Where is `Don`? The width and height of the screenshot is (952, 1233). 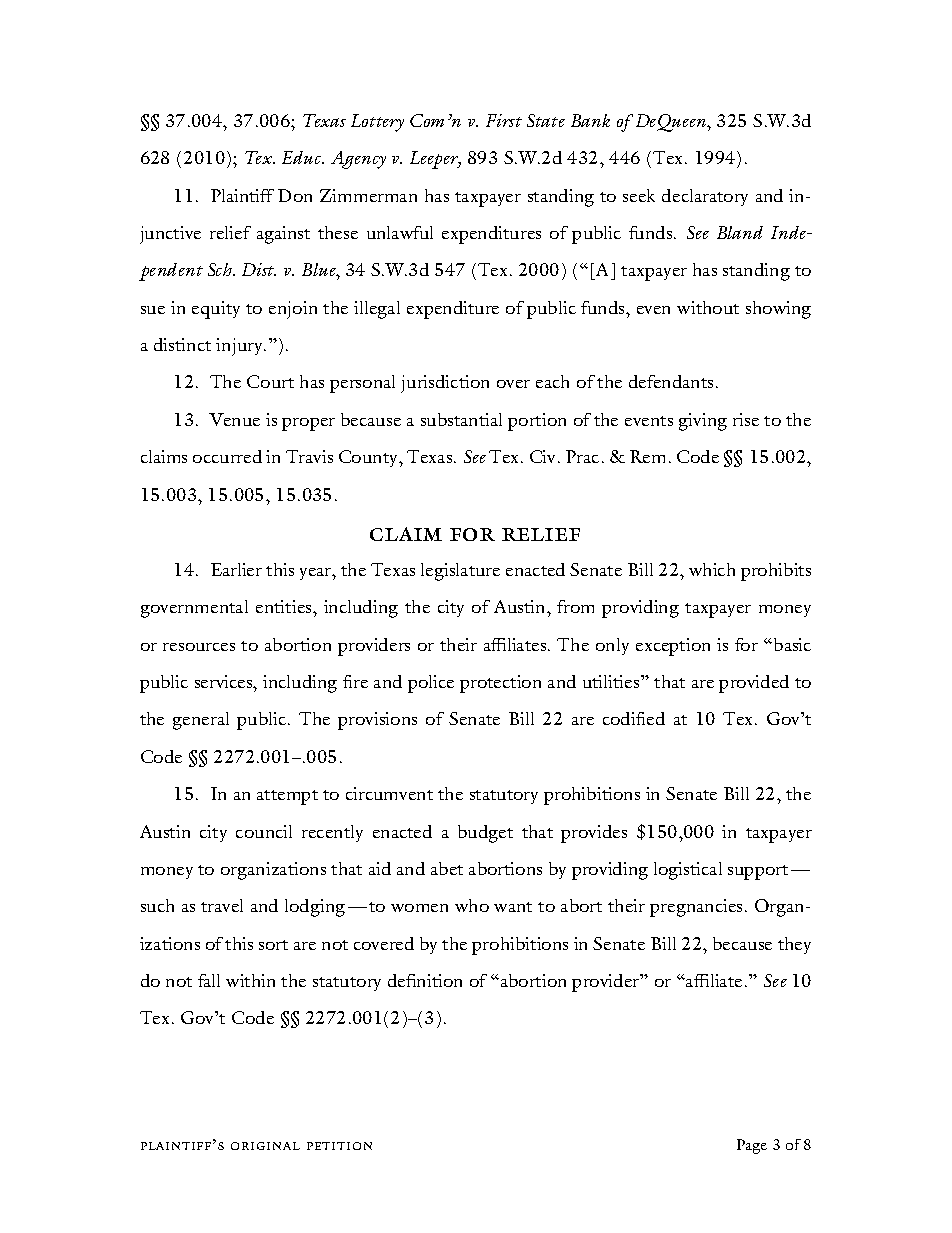
Don is located at coordinates (295, 195).
